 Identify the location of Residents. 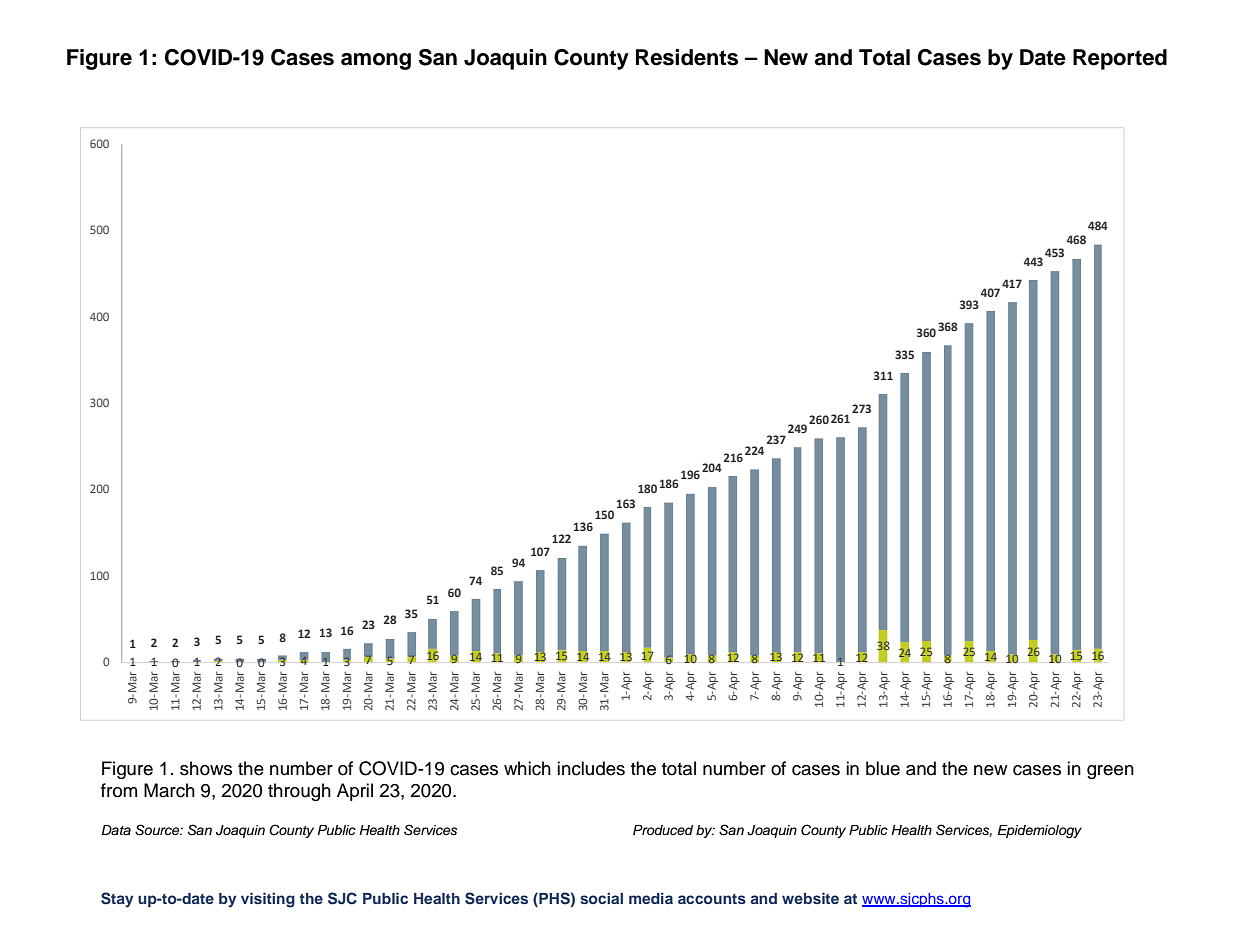
(687, 57).
